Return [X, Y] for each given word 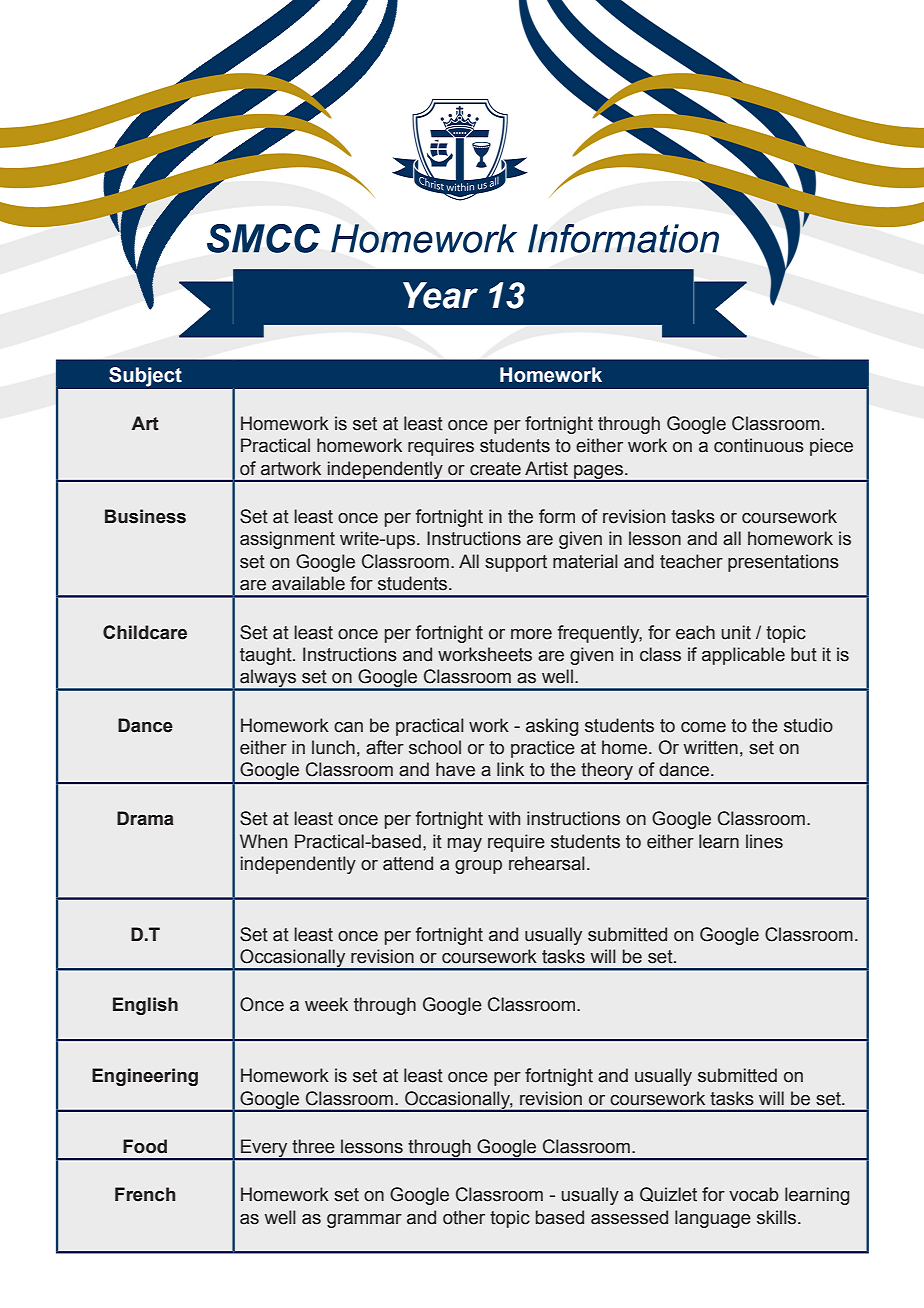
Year [440, 295]
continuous [759, 445]
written [711, 747]
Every [264, 1149]
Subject [145, 377]
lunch [333, 747]
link [510, 769]
